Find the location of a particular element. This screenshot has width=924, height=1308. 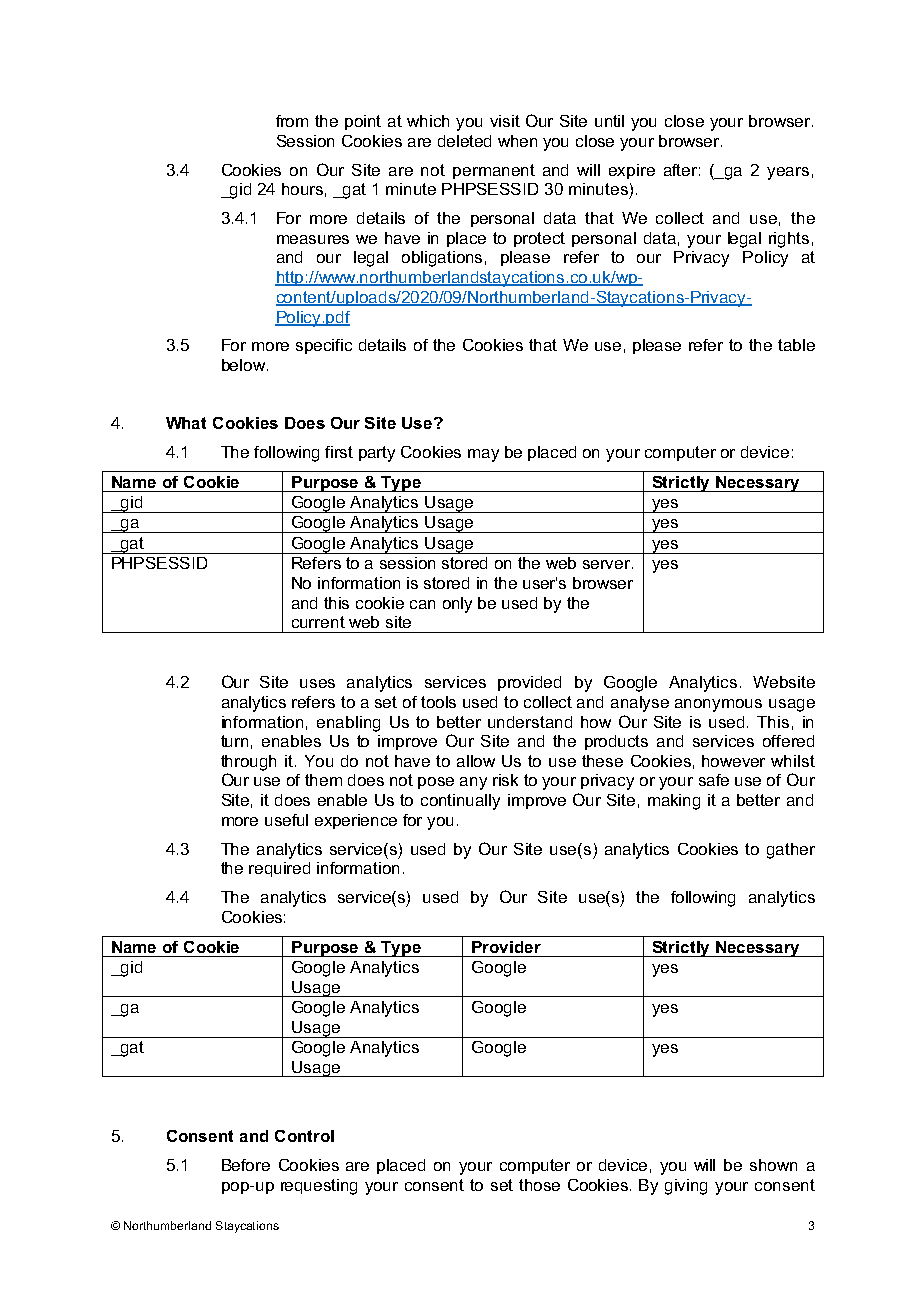

Before is located at coordinates (246, 1165).
